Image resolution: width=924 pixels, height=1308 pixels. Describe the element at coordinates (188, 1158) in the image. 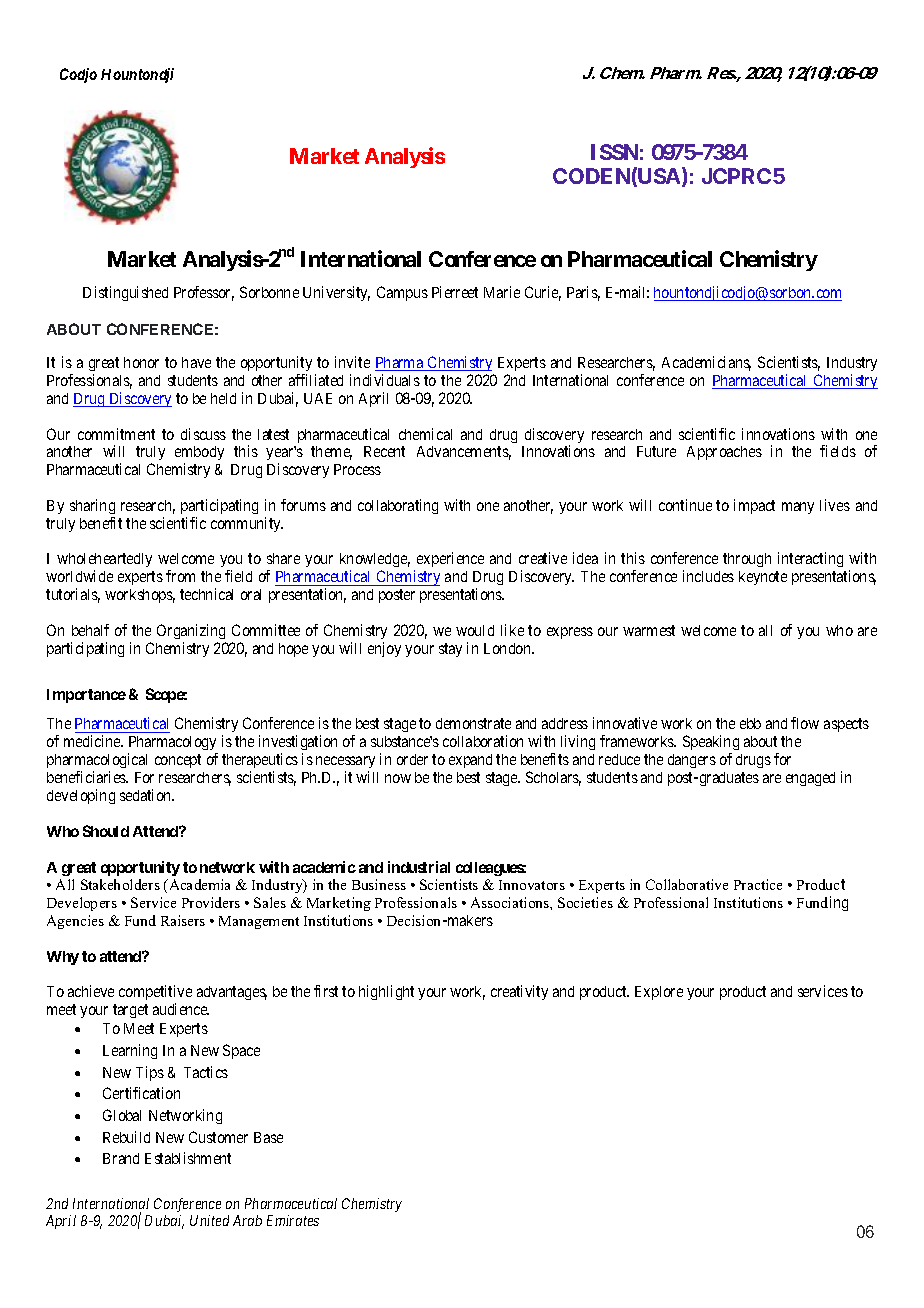

I see `Establishment` at that location.
